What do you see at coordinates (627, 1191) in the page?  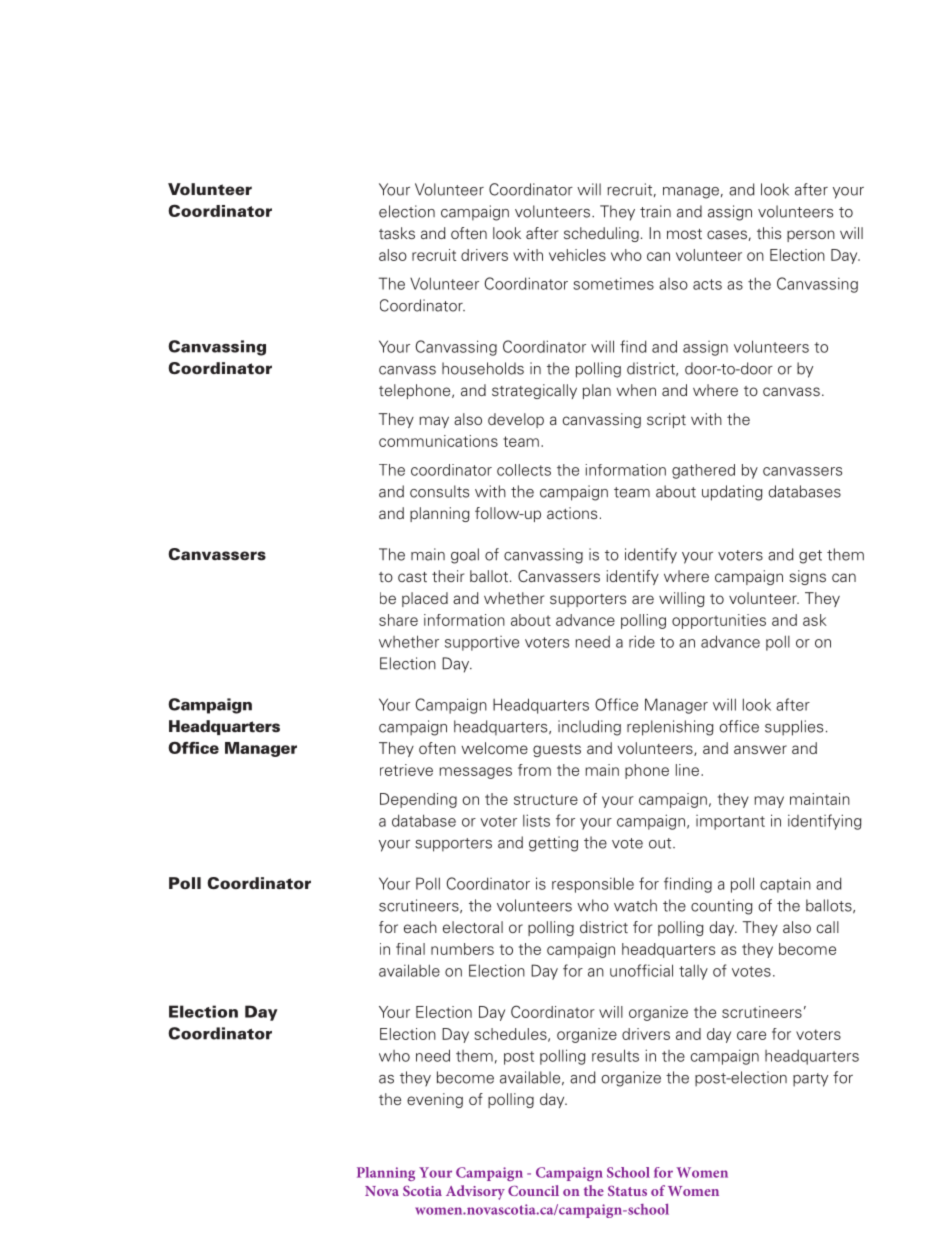 I see `Status` at bounding box center [627, 1191].
